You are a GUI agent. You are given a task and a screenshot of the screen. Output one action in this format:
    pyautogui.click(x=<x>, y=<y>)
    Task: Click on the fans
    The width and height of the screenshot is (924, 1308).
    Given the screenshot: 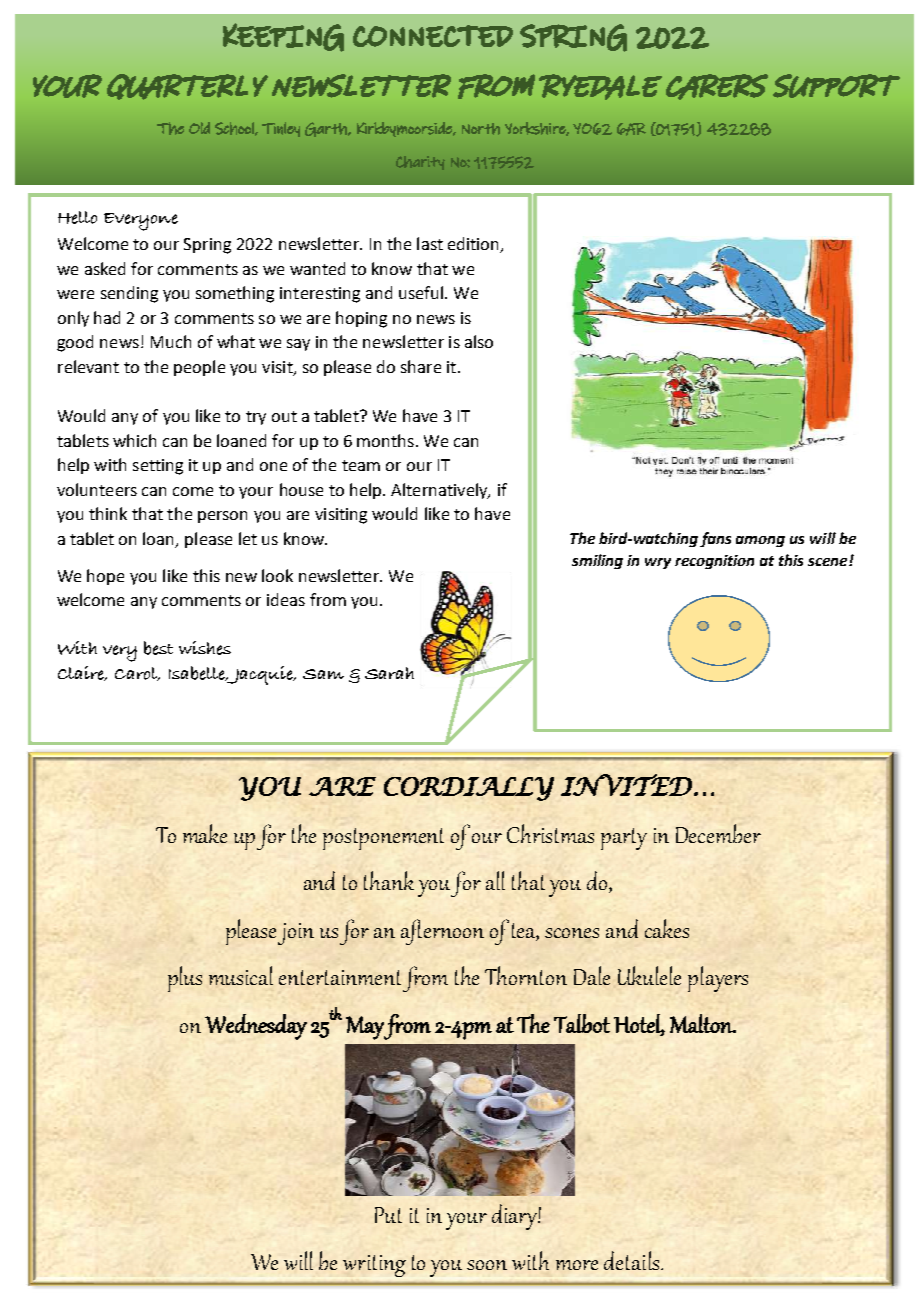 What is the action you would take?
    pyautogui.click(x=715, y=539)
